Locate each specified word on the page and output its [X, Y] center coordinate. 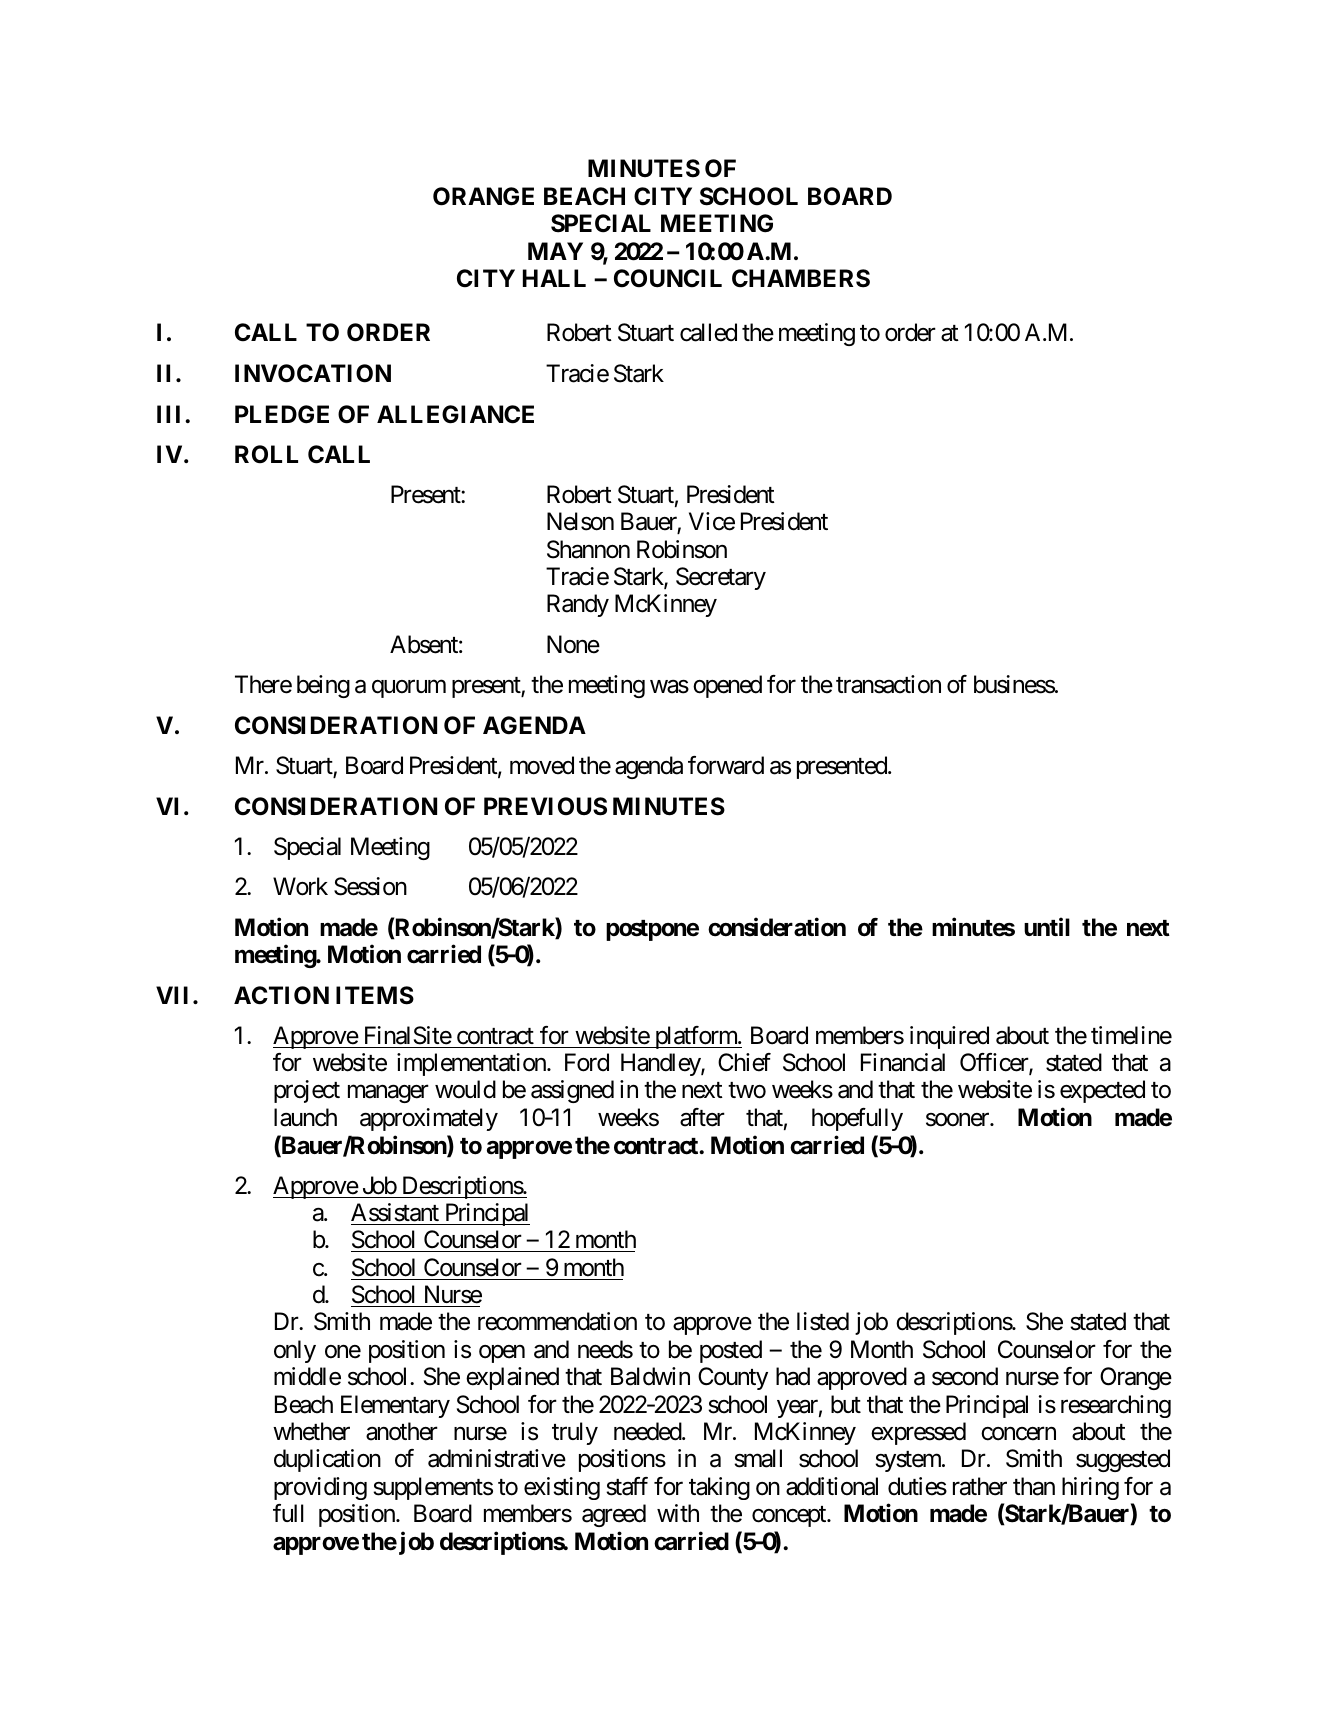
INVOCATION [313, 373]
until [1047, 927]
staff [627, 1486]
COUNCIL [668, 278]
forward [726, 765]
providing [320, 1488]
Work [300, 886]
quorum [409, 689]
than [1034, 1486]
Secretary [721, 578]
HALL [554, 278]
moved [542, 765]
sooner [958, 1120]
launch [305, 1117]
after [702, 1117]
